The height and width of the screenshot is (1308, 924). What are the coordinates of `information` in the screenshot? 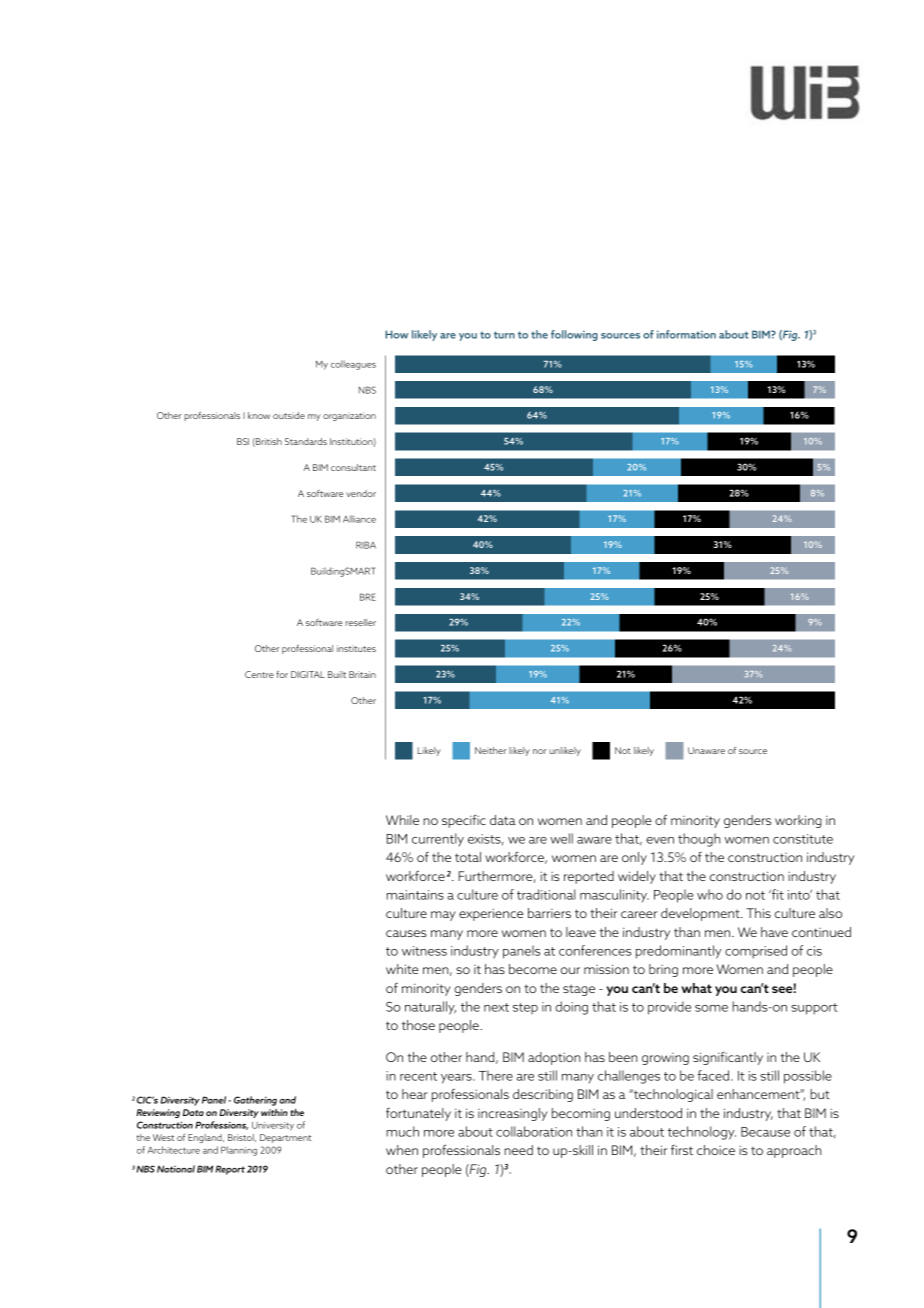 It's located at (686, 334).
